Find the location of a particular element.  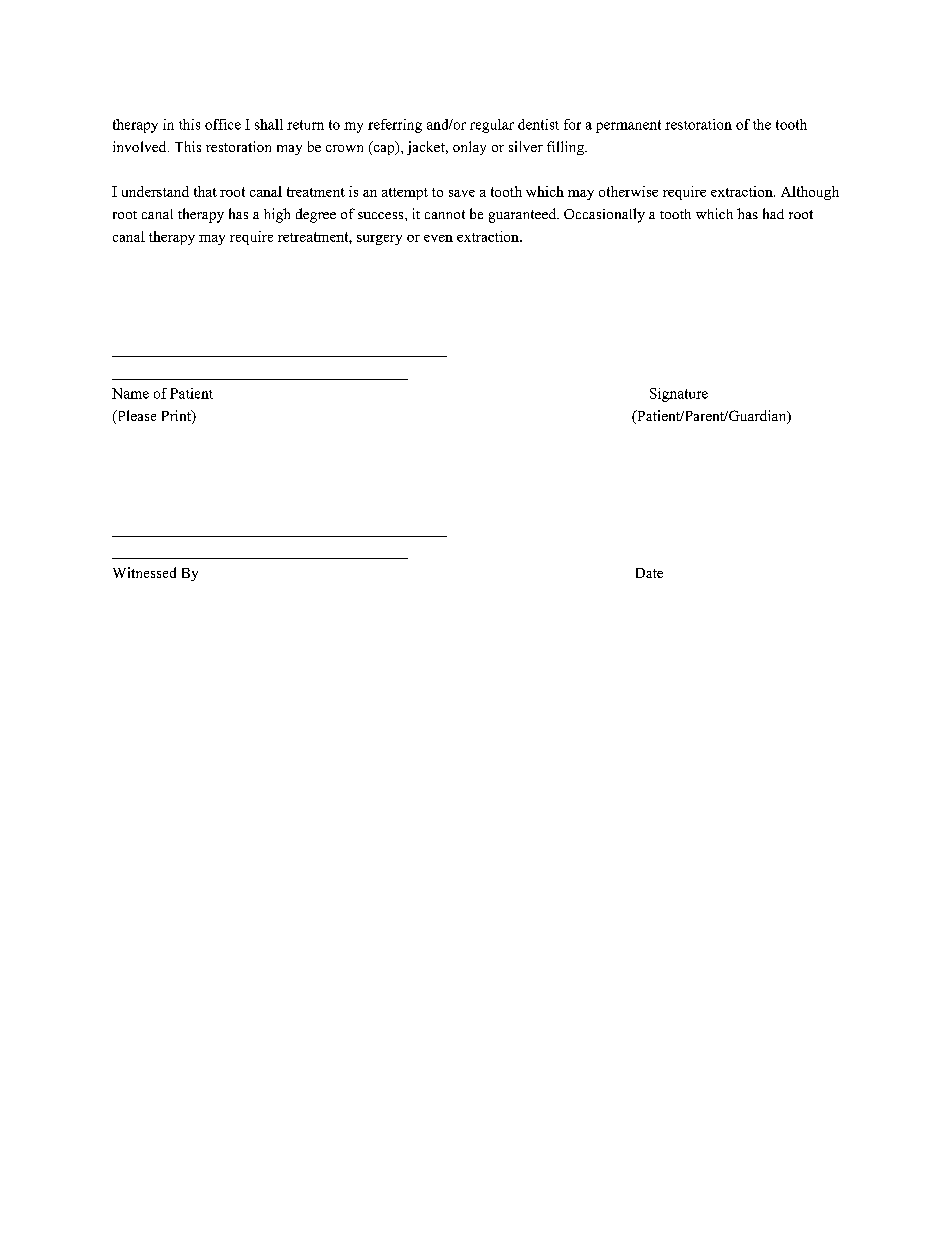

regular is located at coordinates (492, 126).
